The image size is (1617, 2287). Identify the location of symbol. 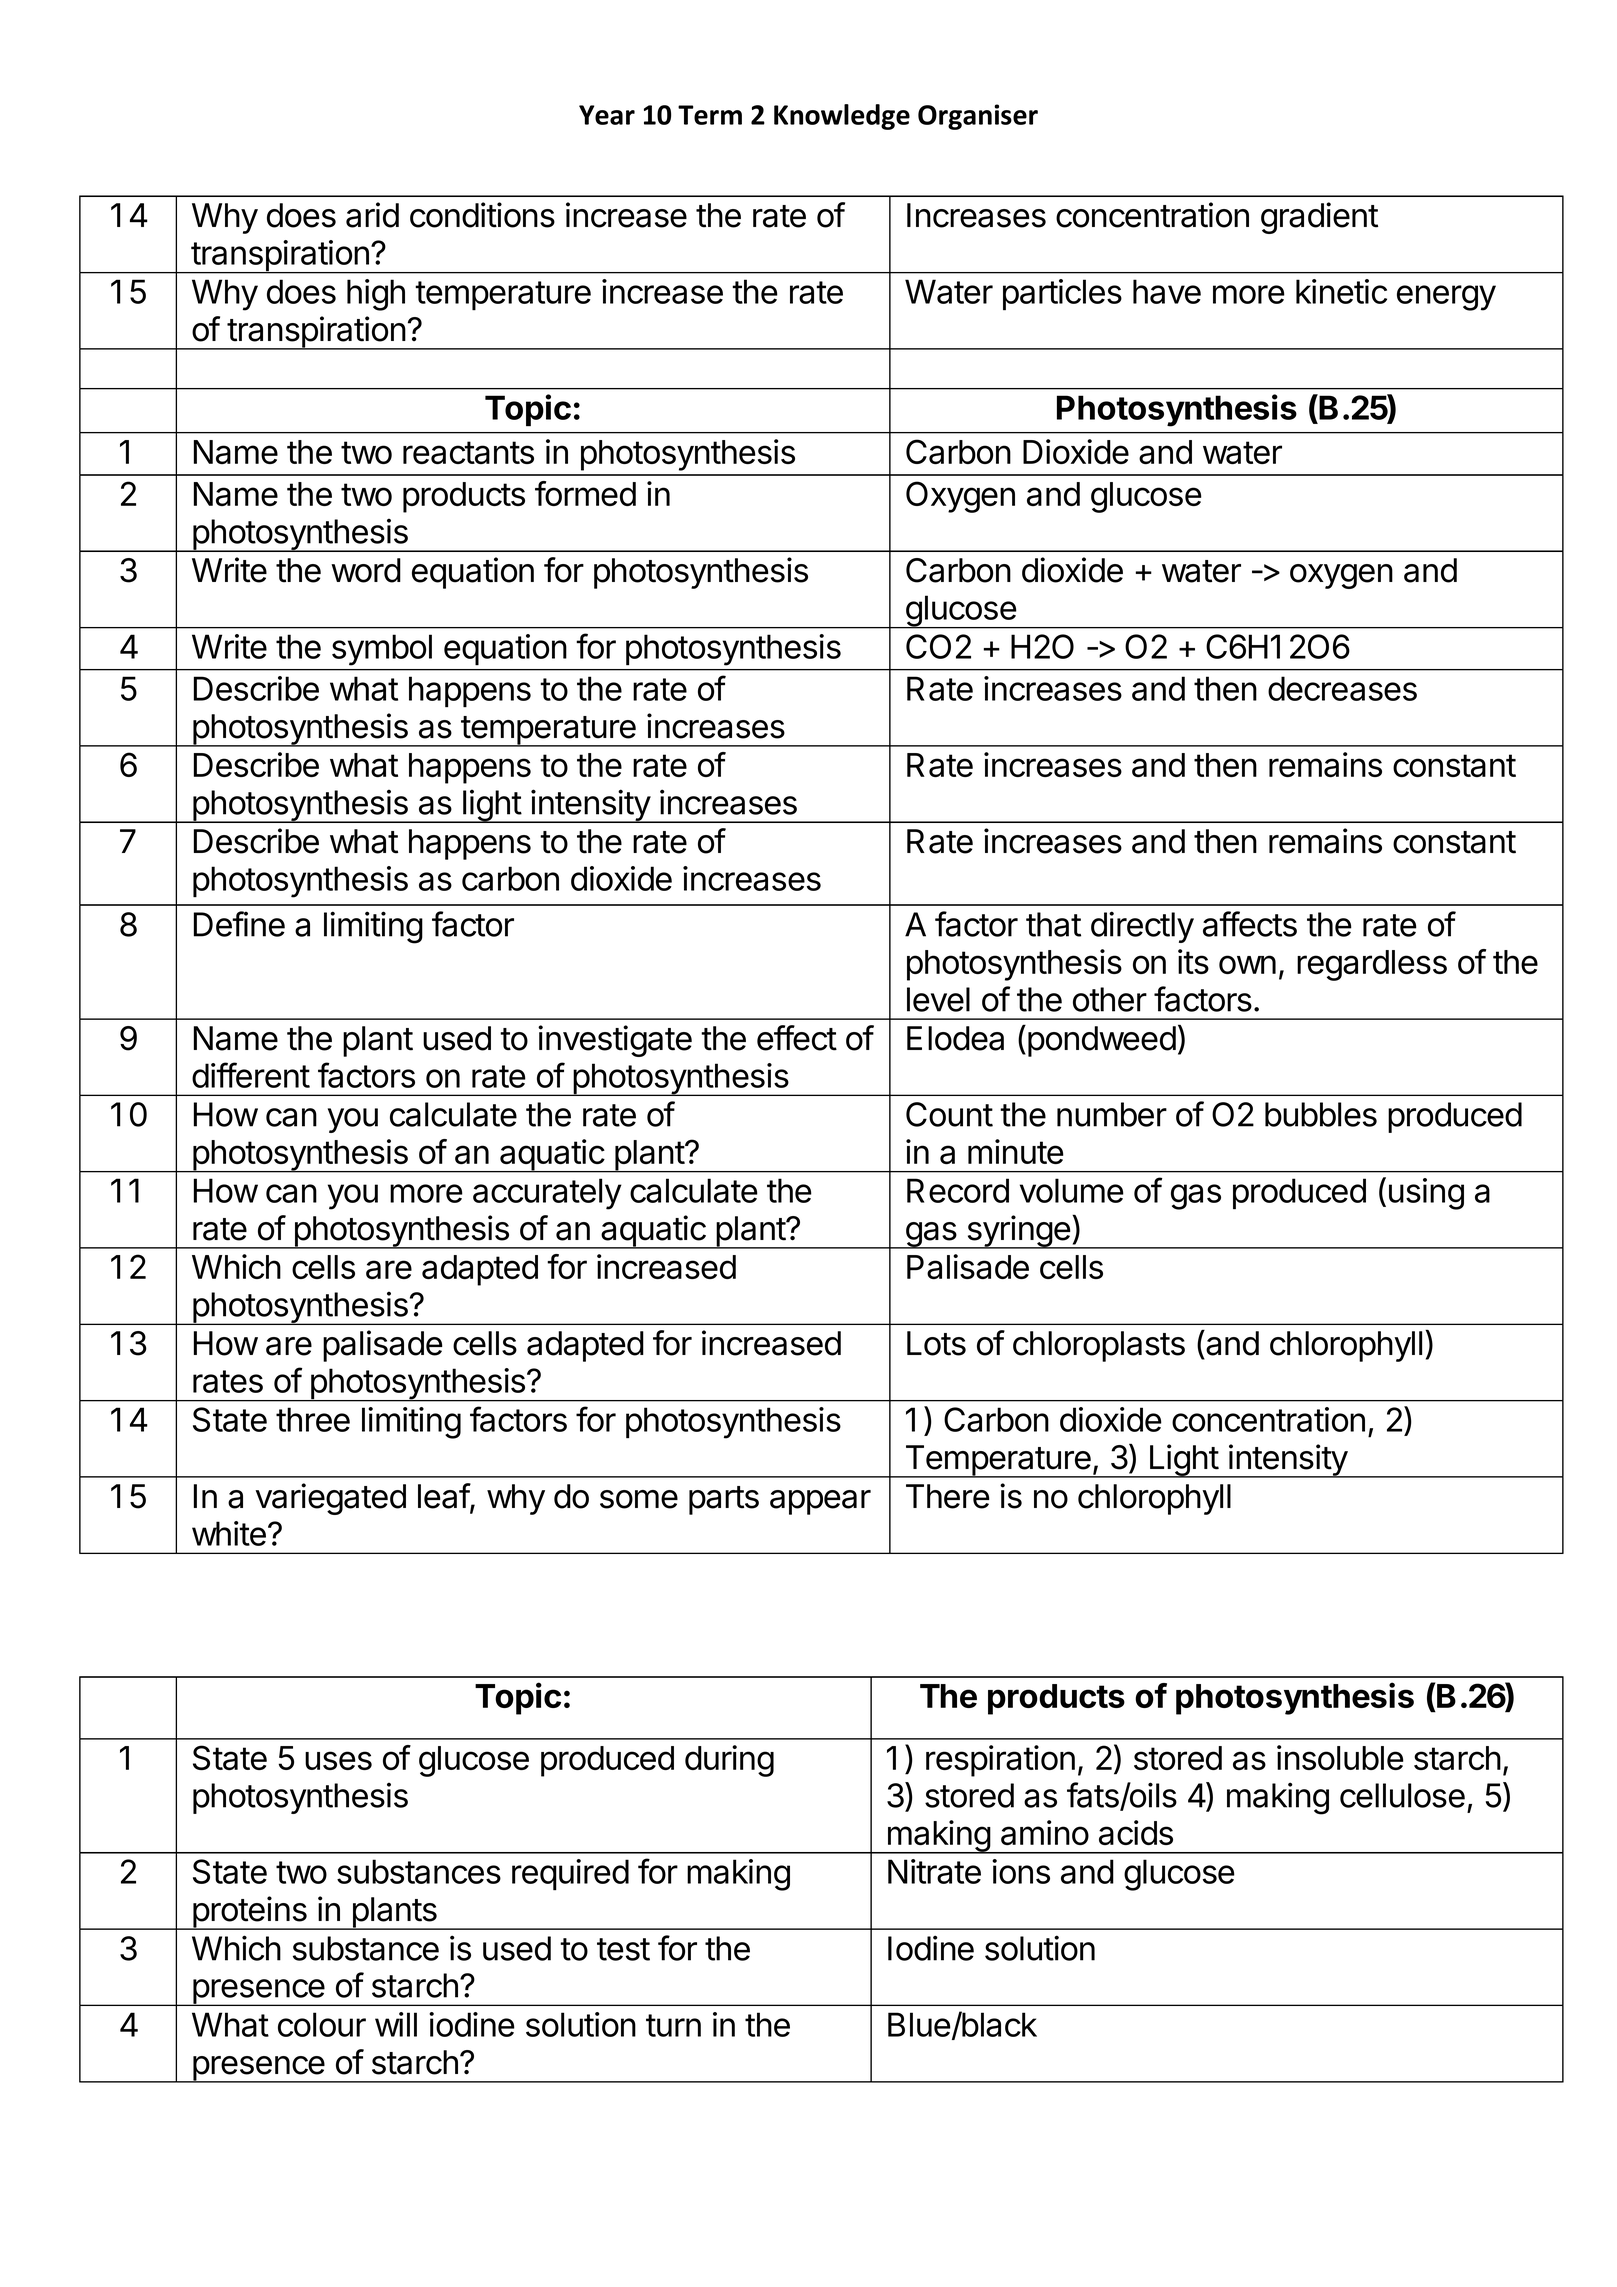
(382, 650).
